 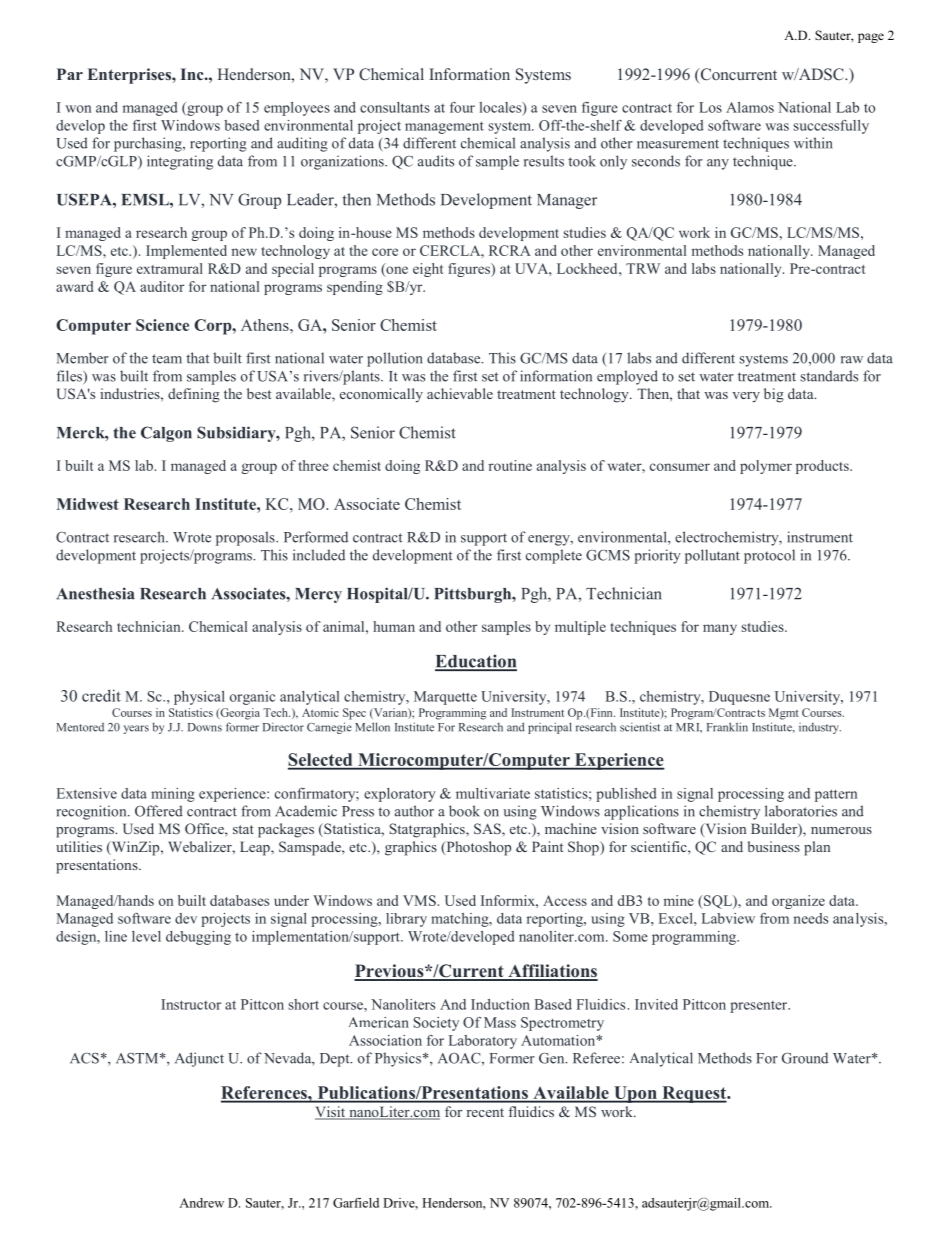 What do you see at coordinates (766, 467) in the document?
I see `polymer` at bounding box center [766, 467].
